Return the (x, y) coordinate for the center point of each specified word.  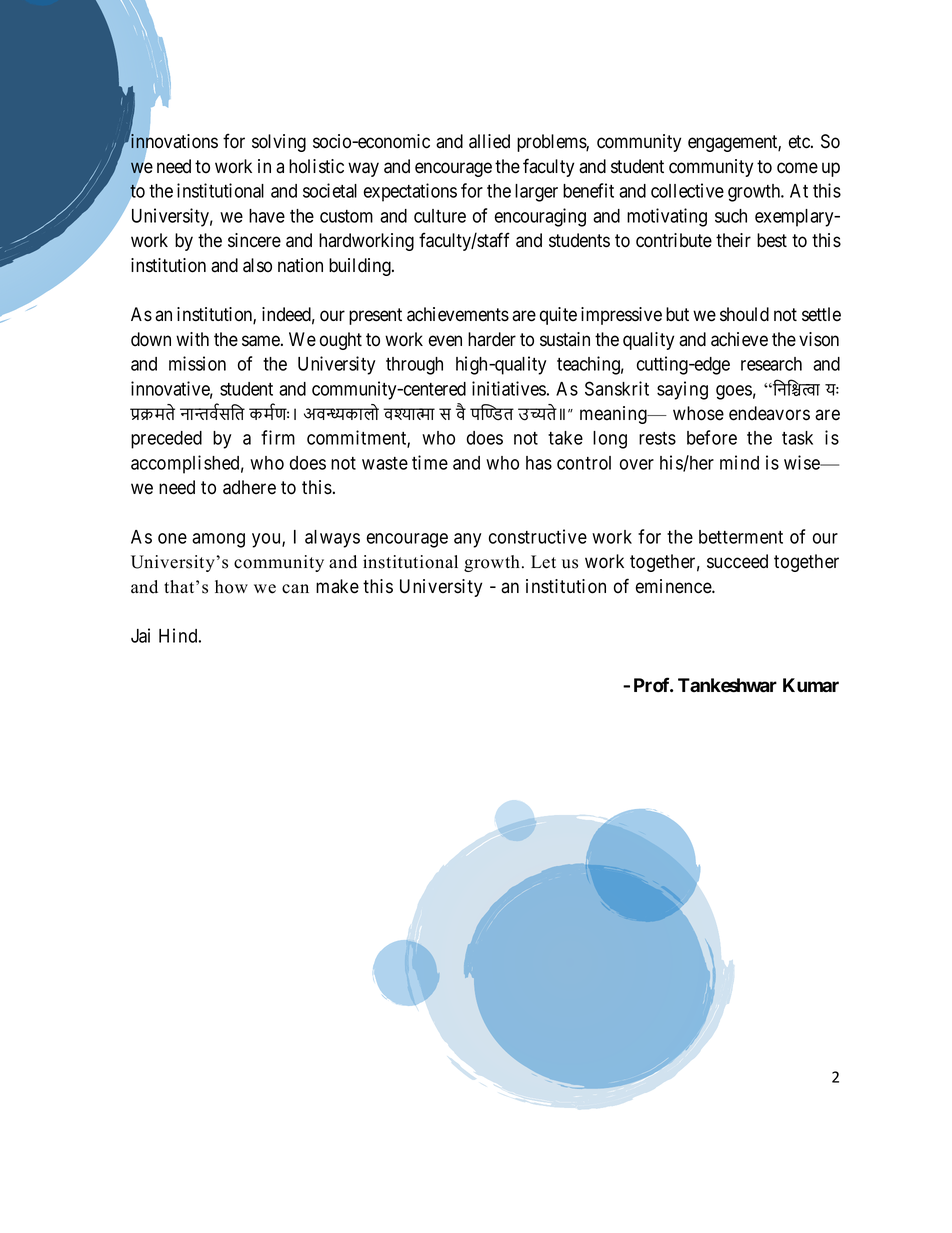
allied (489, 141)
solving (279, 143)
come (797, 168)
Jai (140, 635)
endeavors (769, 413)
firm (278, 437)
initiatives (509, 388)
